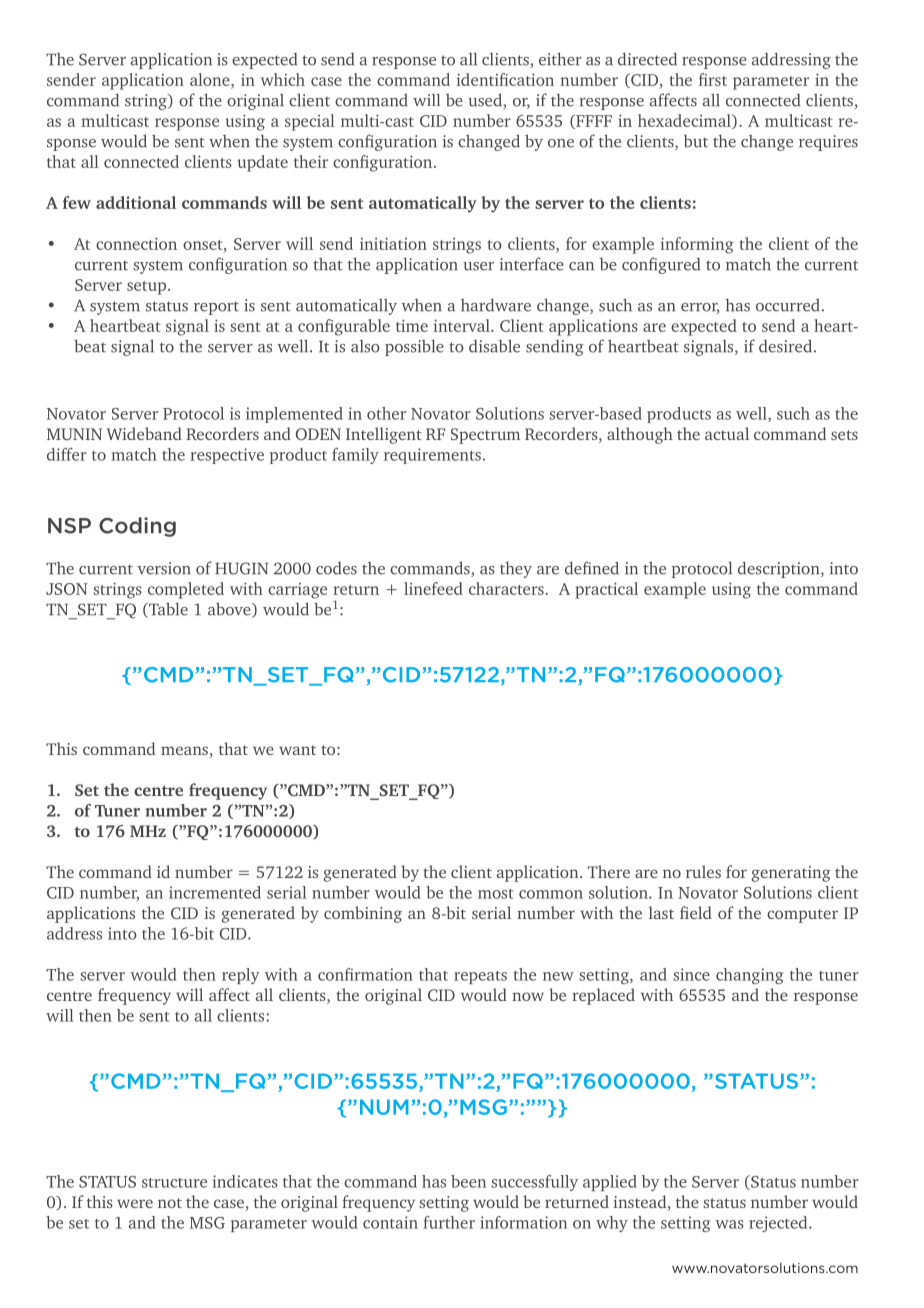 This document has height=1308, width=924. Describe the element at coordinates (186, 590) in the document. I see `completed` at that location.
